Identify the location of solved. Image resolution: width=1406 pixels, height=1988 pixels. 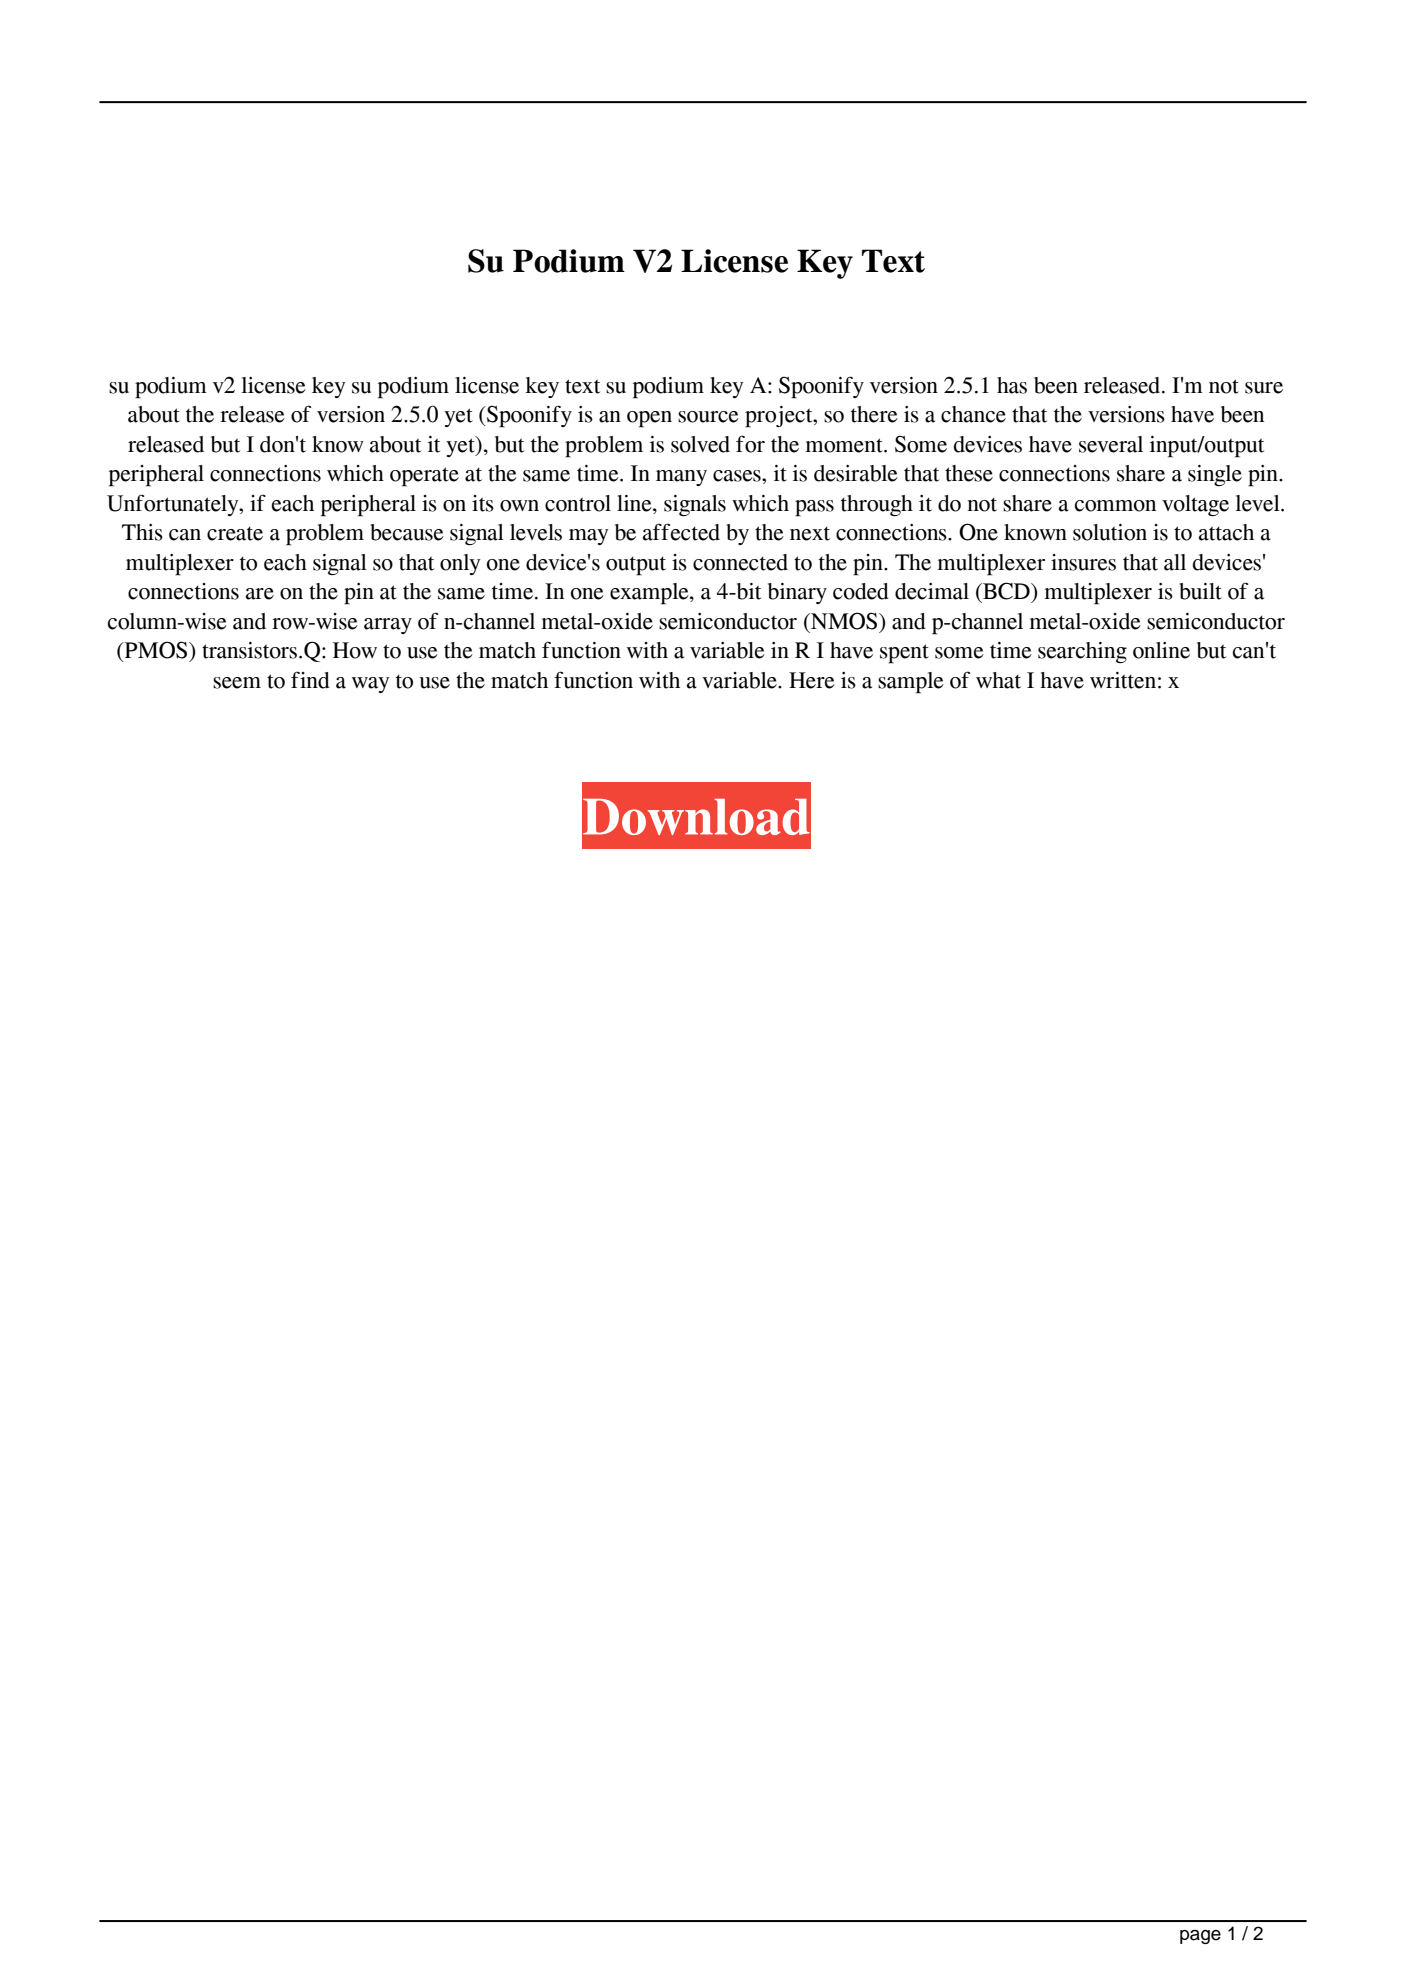
(700, 444).
